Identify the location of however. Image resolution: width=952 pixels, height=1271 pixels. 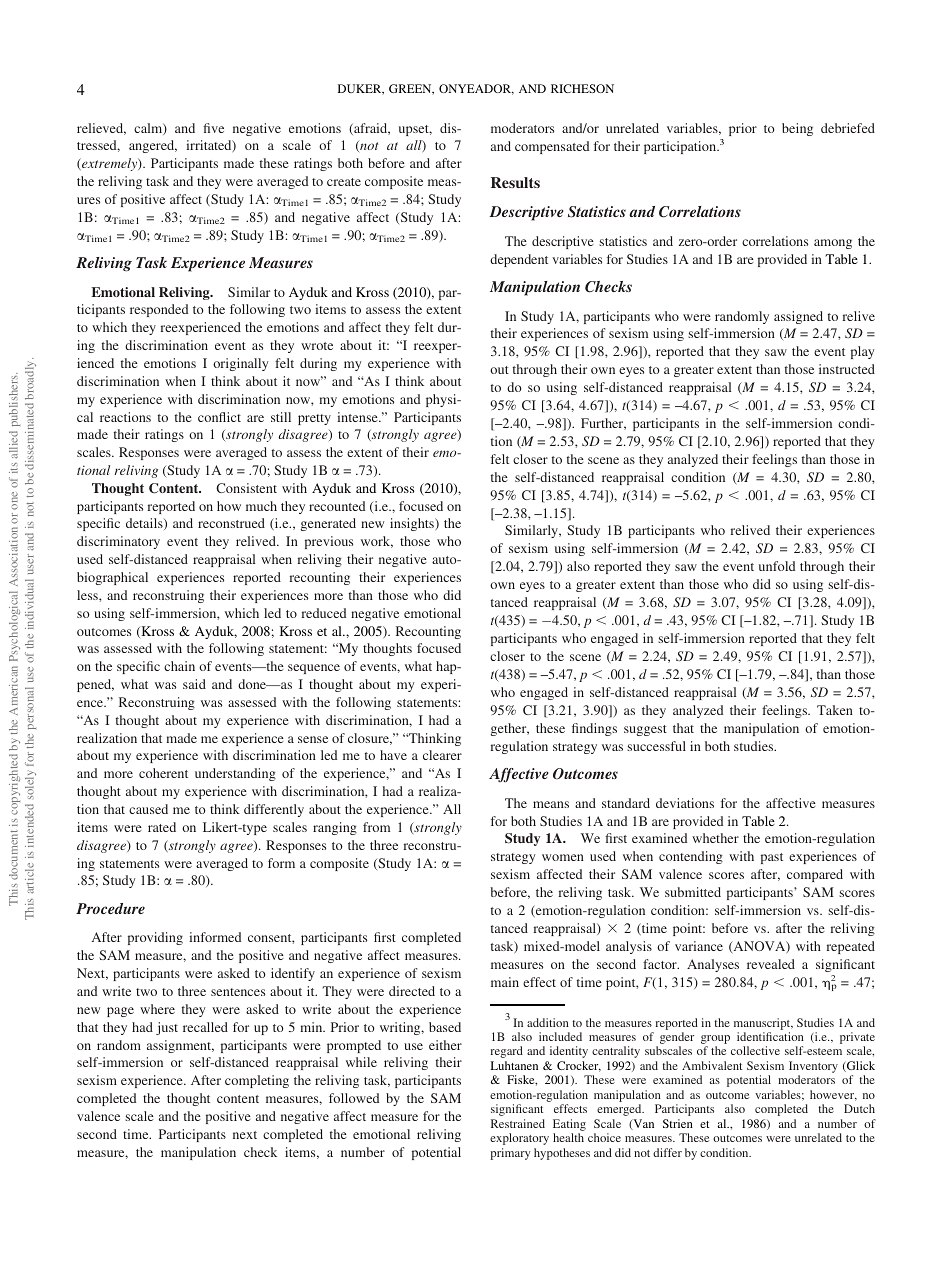
(833, 1095).
